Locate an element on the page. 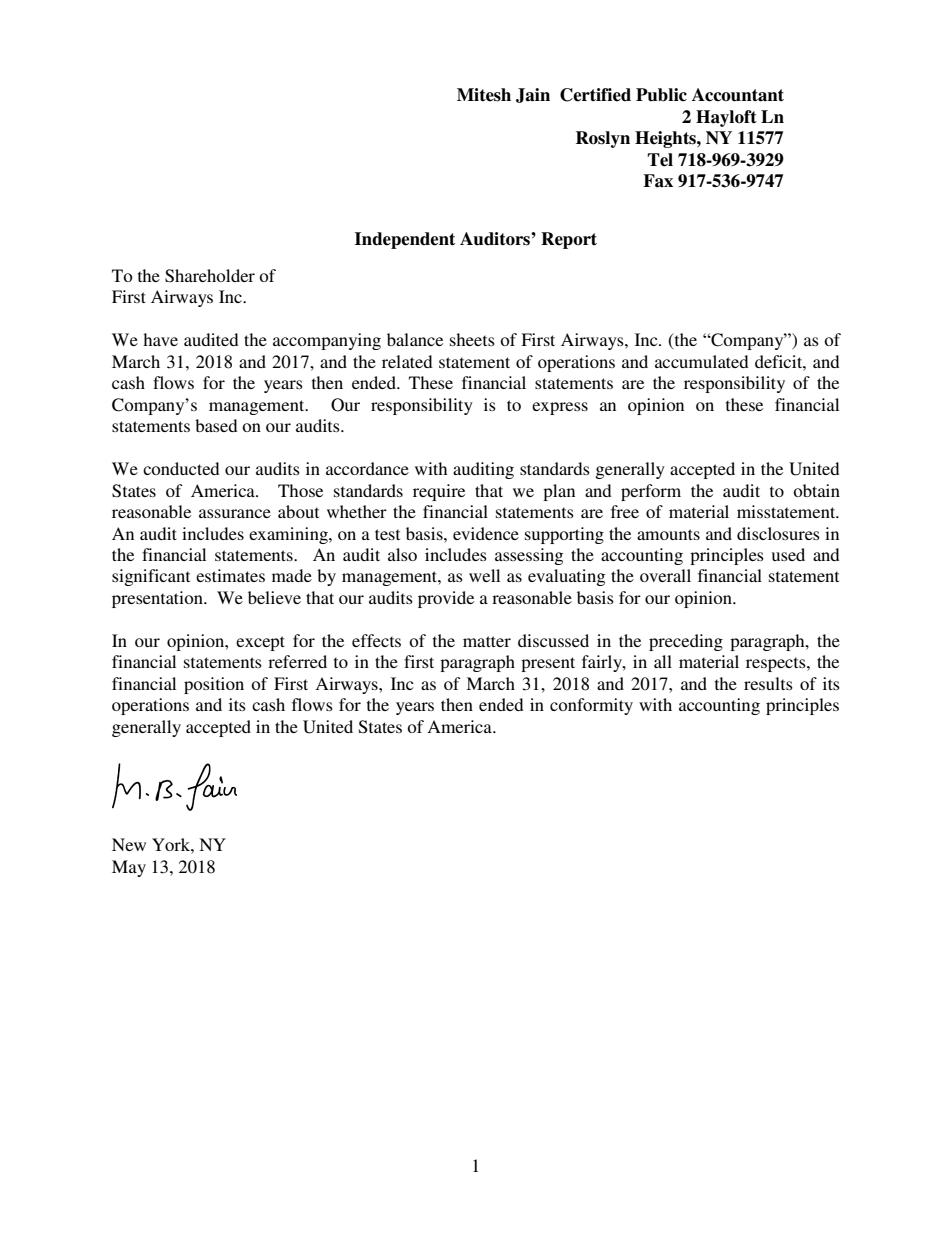 Image resolution: width=952 pixels, height=1233 pixels. provide is located at coordinates (446, 599).
